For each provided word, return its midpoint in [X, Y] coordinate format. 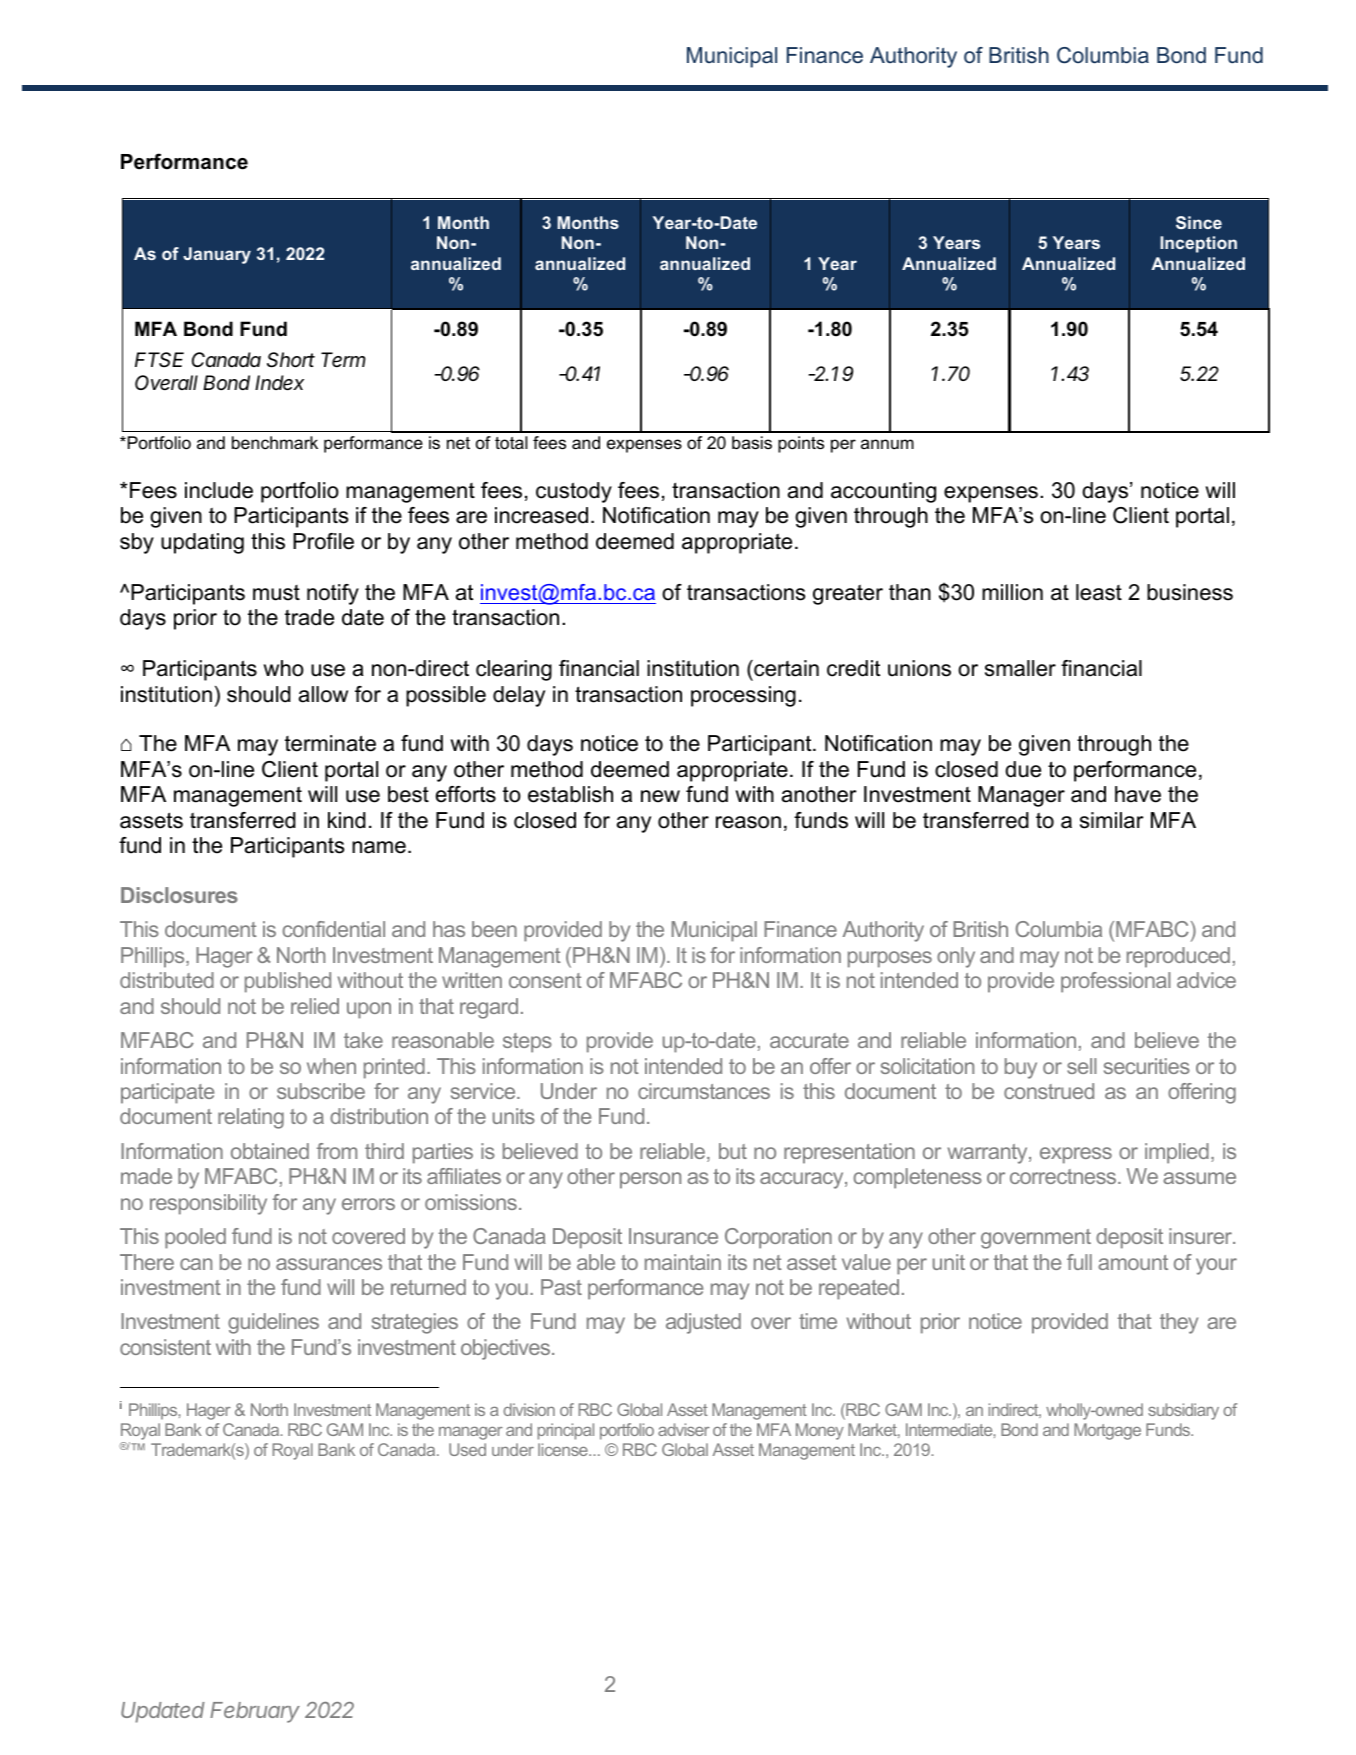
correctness [1064, 1176]
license [564, 1449]
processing [743, 696]
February [255, 1712]
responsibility [208, 1204]
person [650, 1180]
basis [752, 443]
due [1023, 769]
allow [323, 694]
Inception [1198, 244]
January [217, 255]
